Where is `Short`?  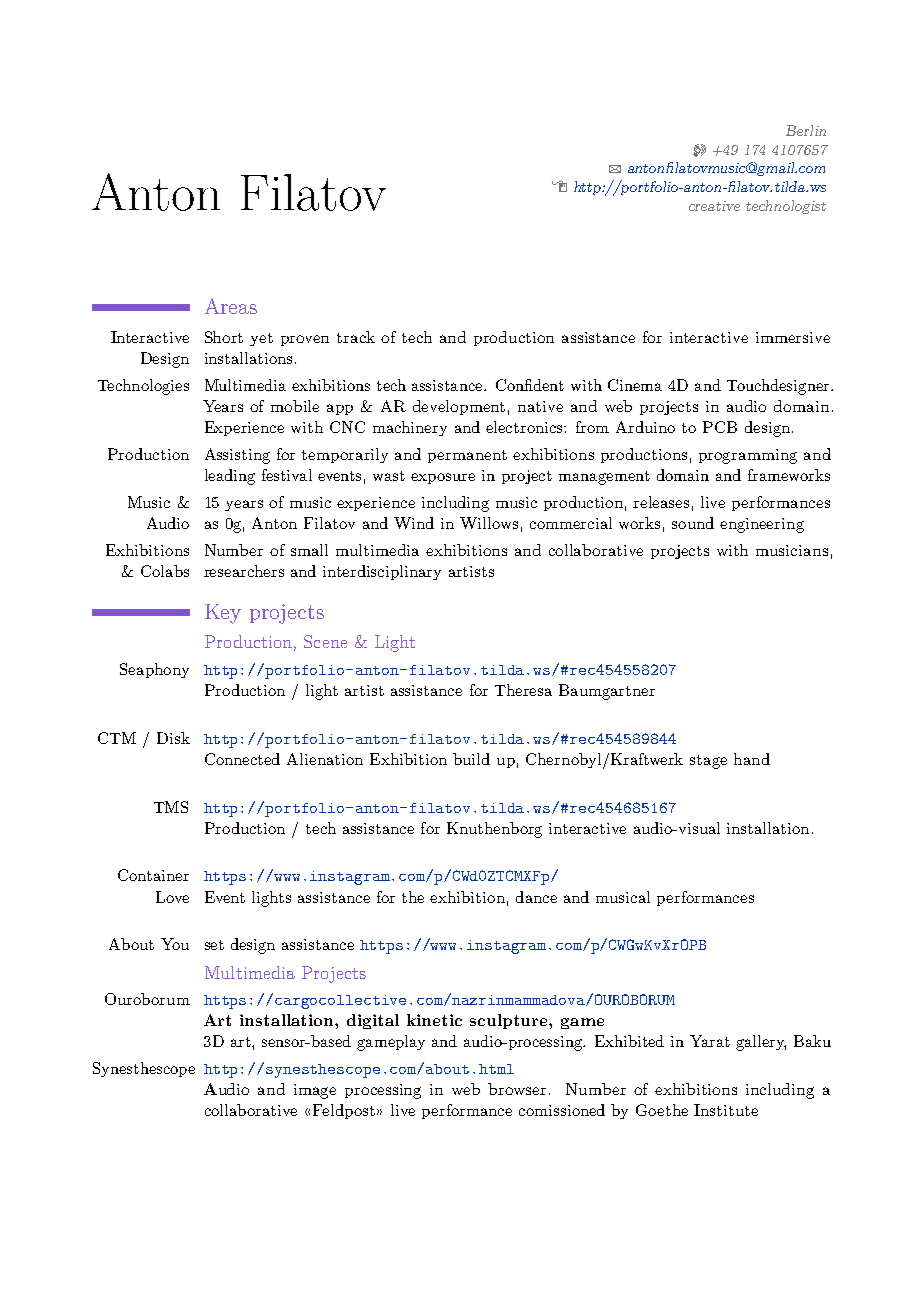
Short is located at coordinates (224, 337).
